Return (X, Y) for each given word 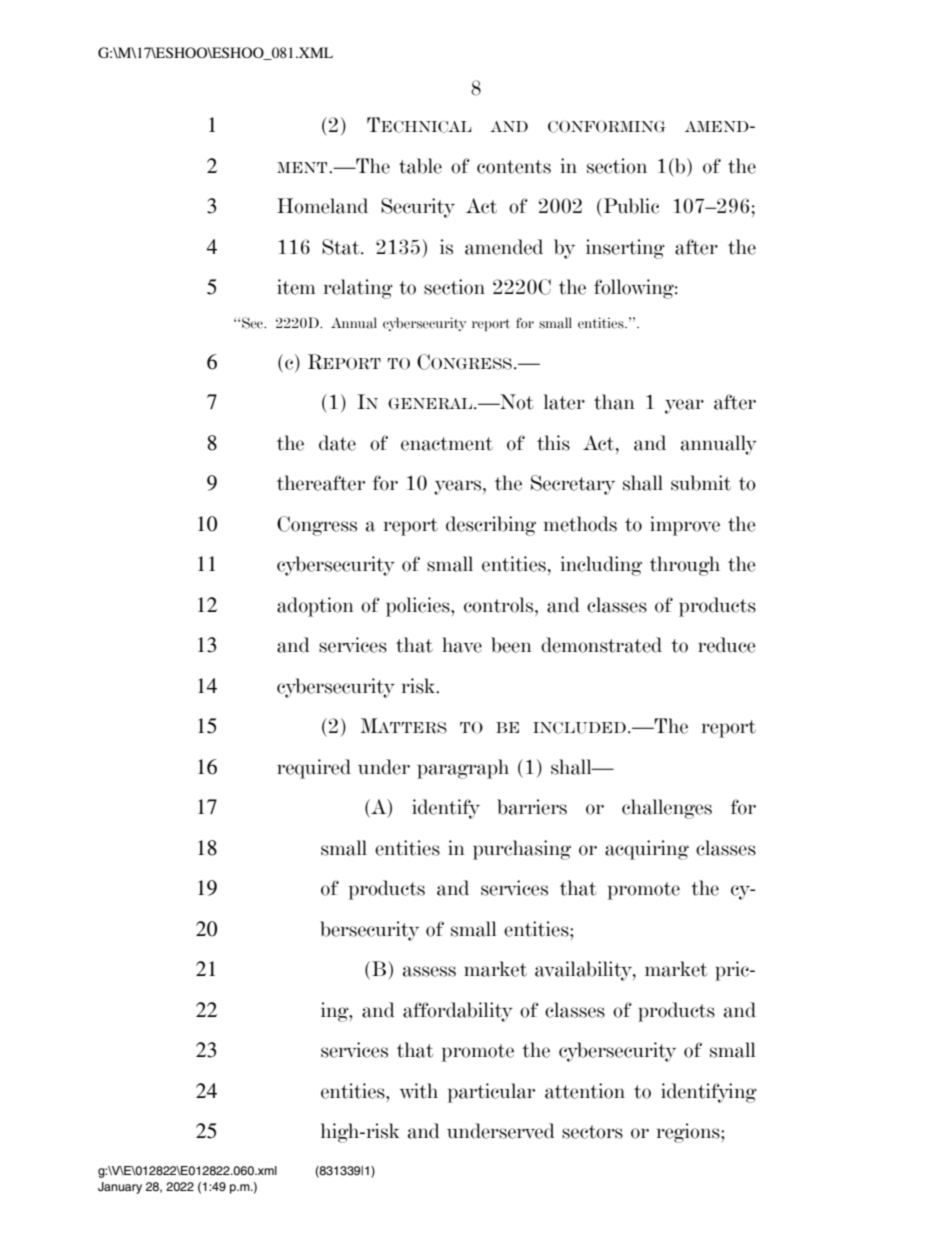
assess (429, 971)
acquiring (647, 850)
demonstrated (601, 645)
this (553, 443)
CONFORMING (607, 126)
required (314, 769)
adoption (315, 607)
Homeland (322, 206)
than (614, 402)
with (419, 1091)
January (120, 1188)
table (420, 166)
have (462, 645)
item (296, 287)
